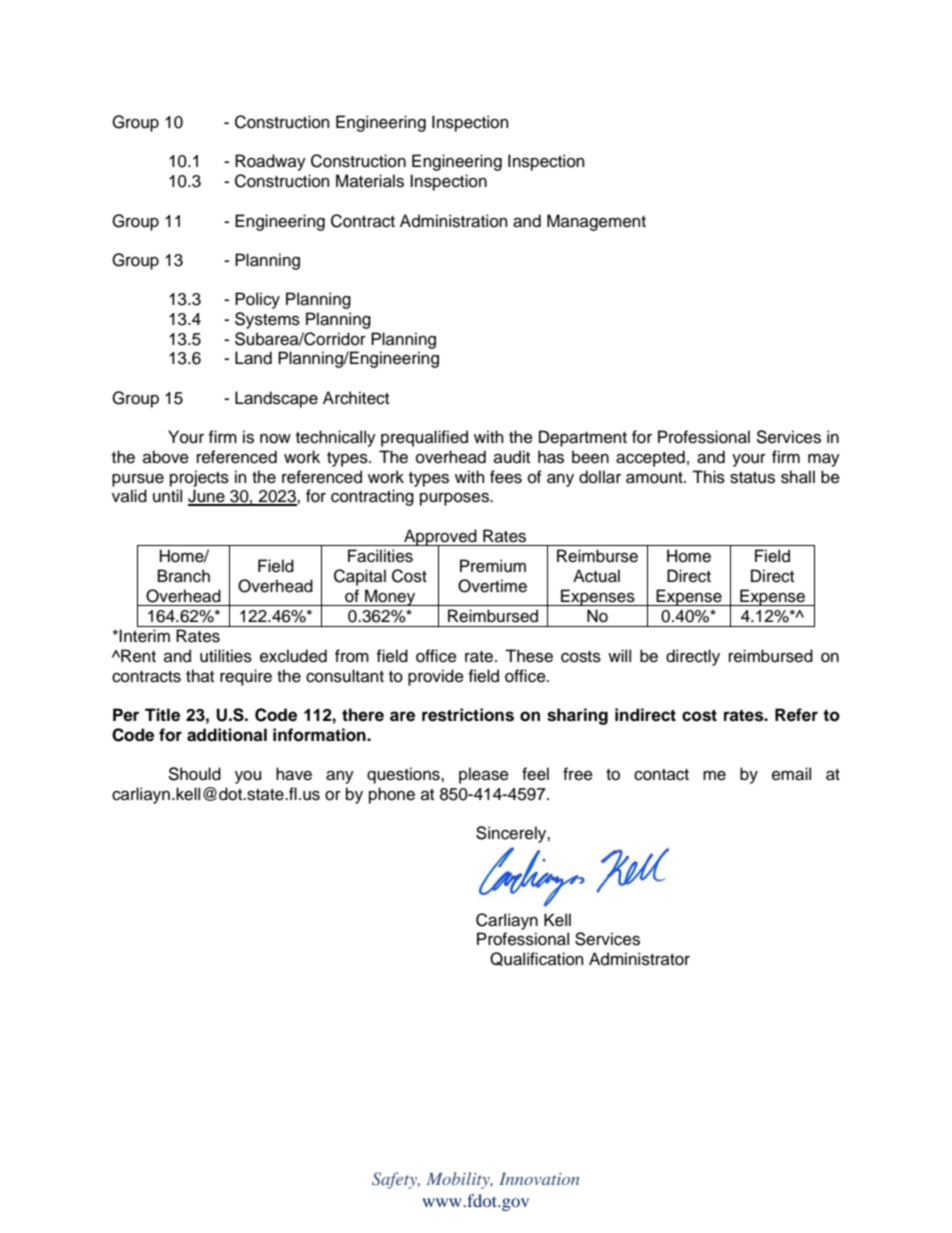  Describe the element at coordinates (396, 1180) in the image. I see `Safety` at that location.
